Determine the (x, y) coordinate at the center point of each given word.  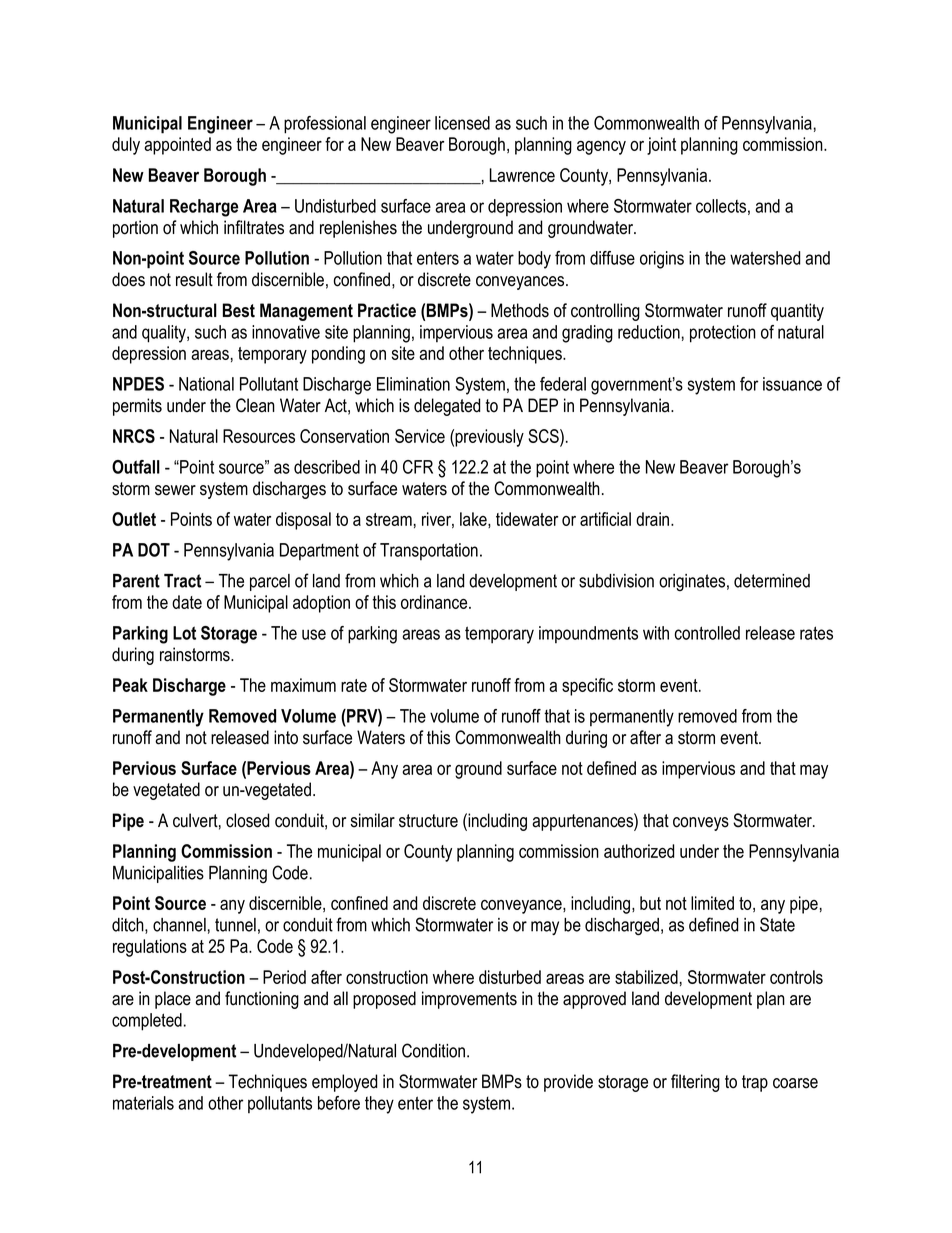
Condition (435, 1050)
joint (661, 146)
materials (143, 1103)
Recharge (204, 208)
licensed (462, 123)
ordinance (435, 602)
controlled (707, 633)
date (187, 602)
